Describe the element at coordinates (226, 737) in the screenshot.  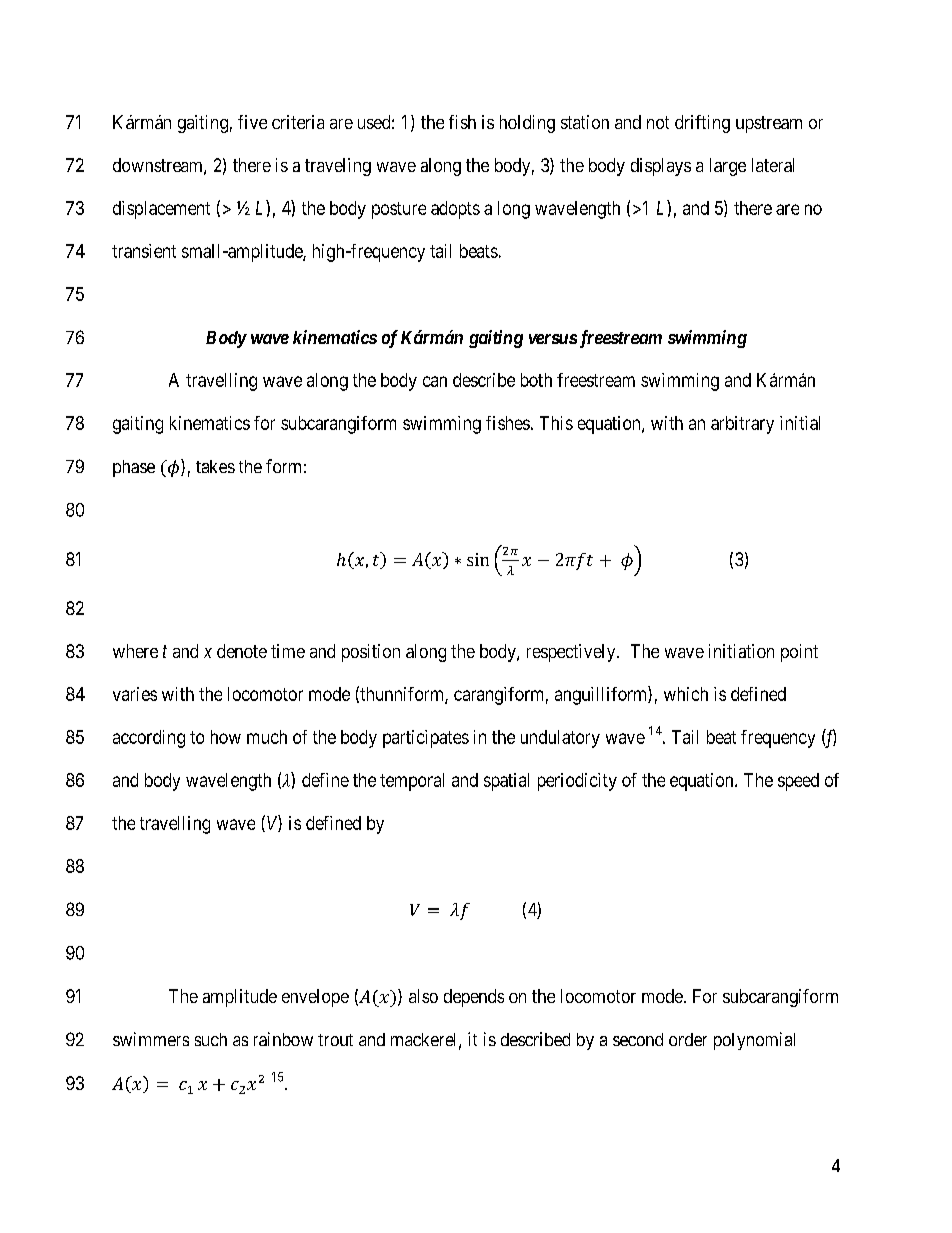
I see `how` at that location.
